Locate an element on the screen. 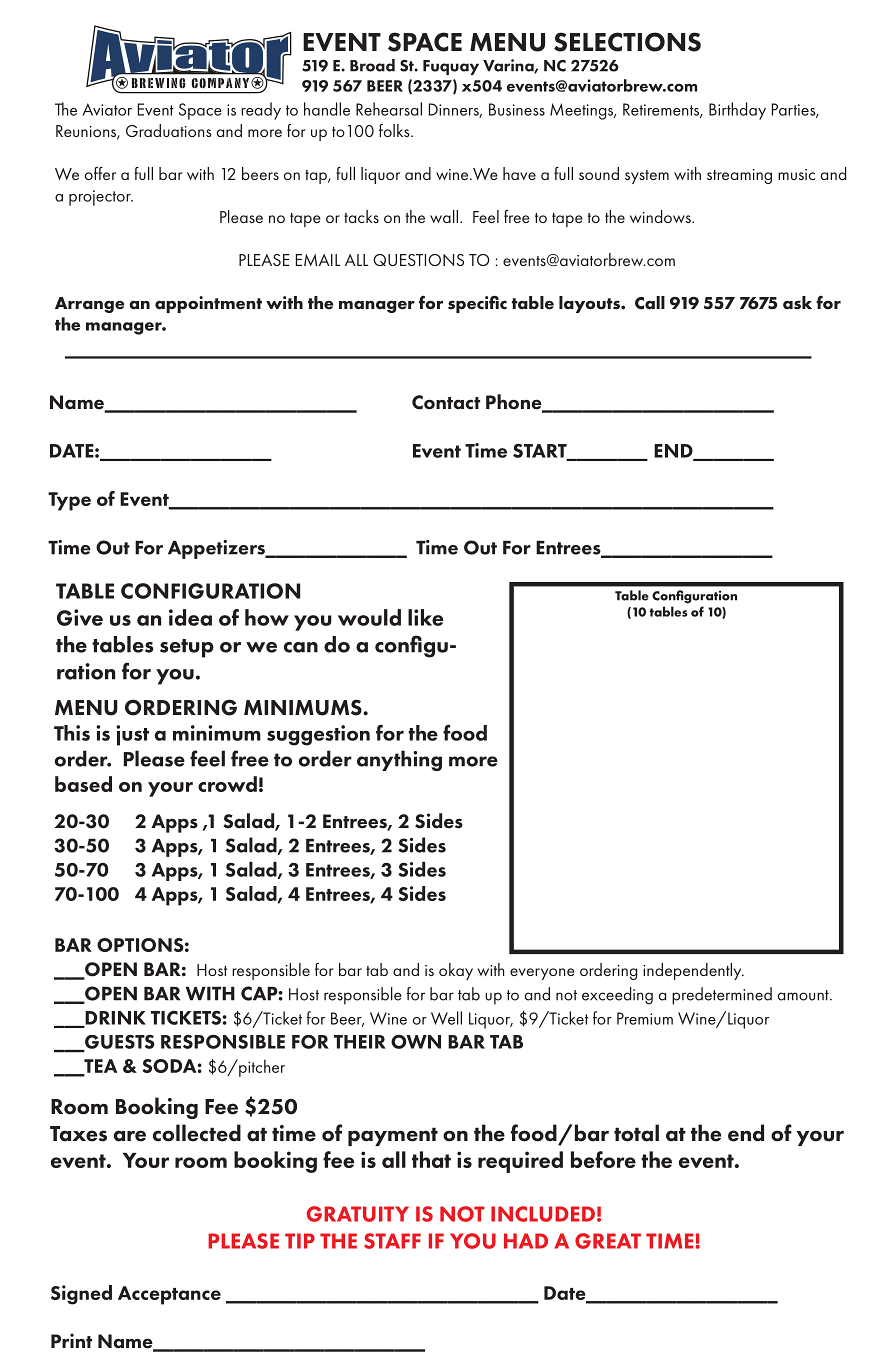 This screenshot has height=1372, width=887. Graduations is located at coordinates (169, 130).
